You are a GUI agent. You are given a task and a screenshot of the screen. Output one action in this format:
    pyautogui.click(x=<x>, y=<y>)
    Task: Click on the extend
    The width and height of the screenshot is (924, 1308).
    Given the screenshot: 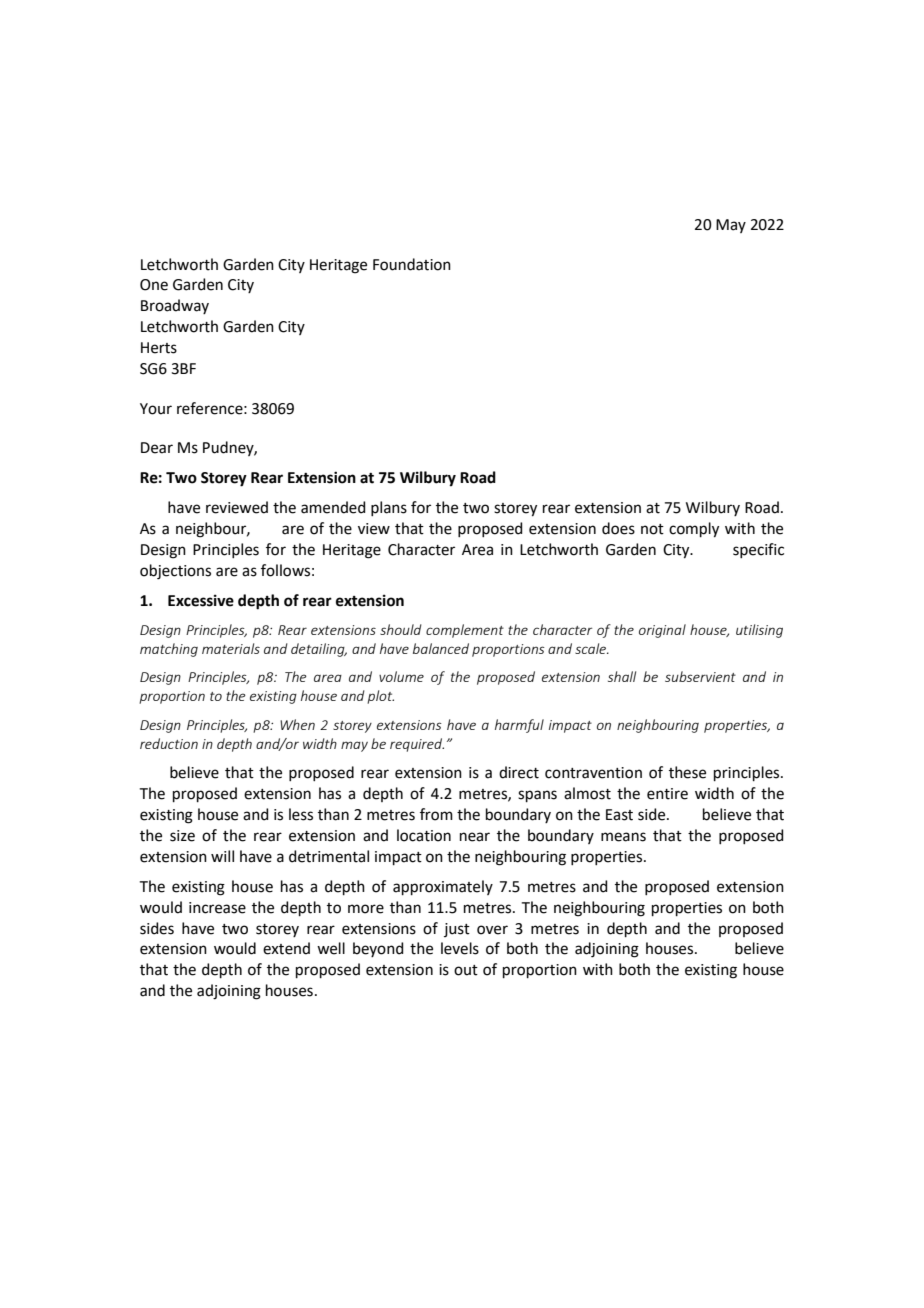 What is the action you would take?
    pyautogui.click(x=286, y=948)
